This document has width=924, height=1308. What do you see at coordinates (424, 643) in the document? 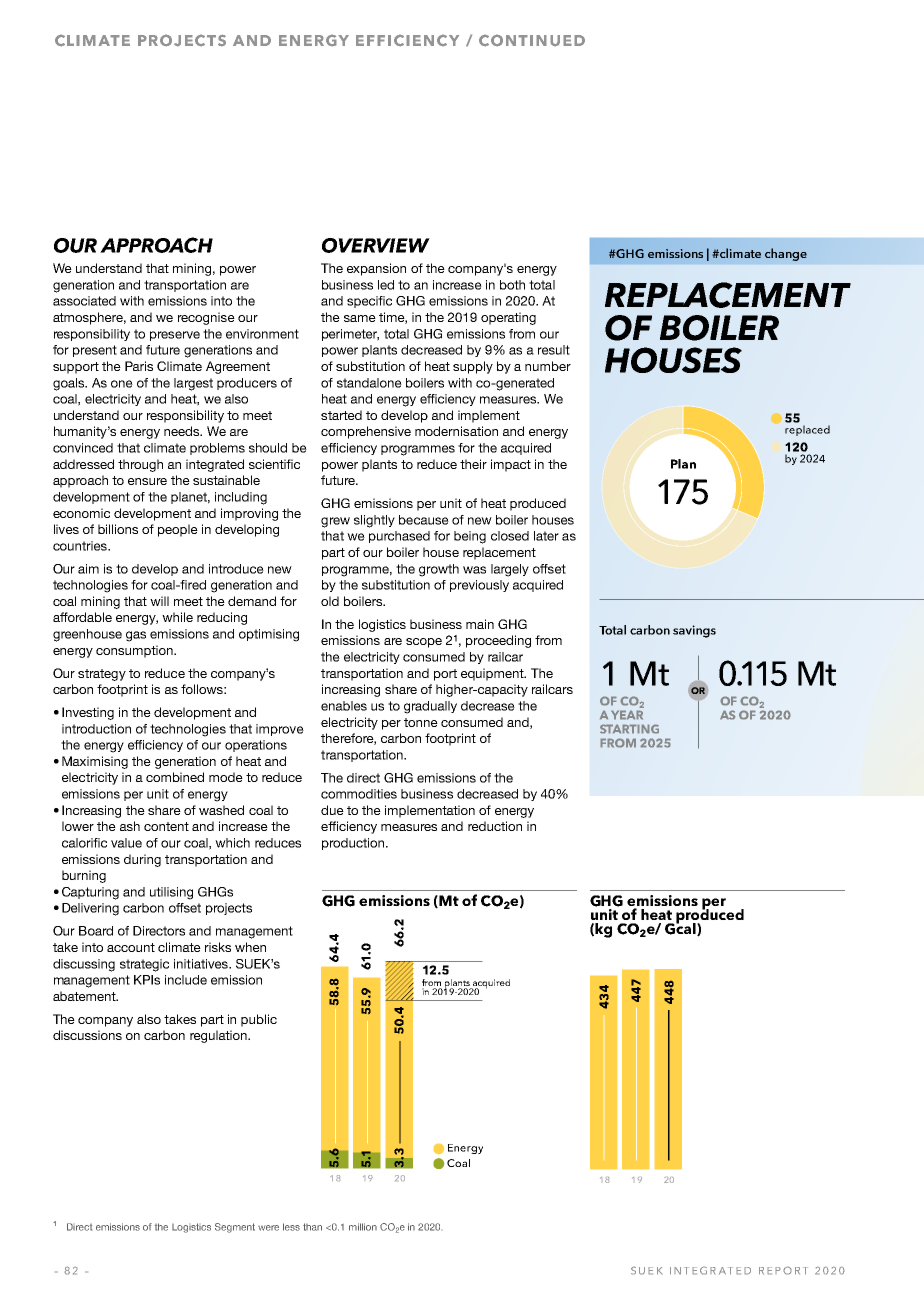
I see `scope` at bounding box center [424, 643].
